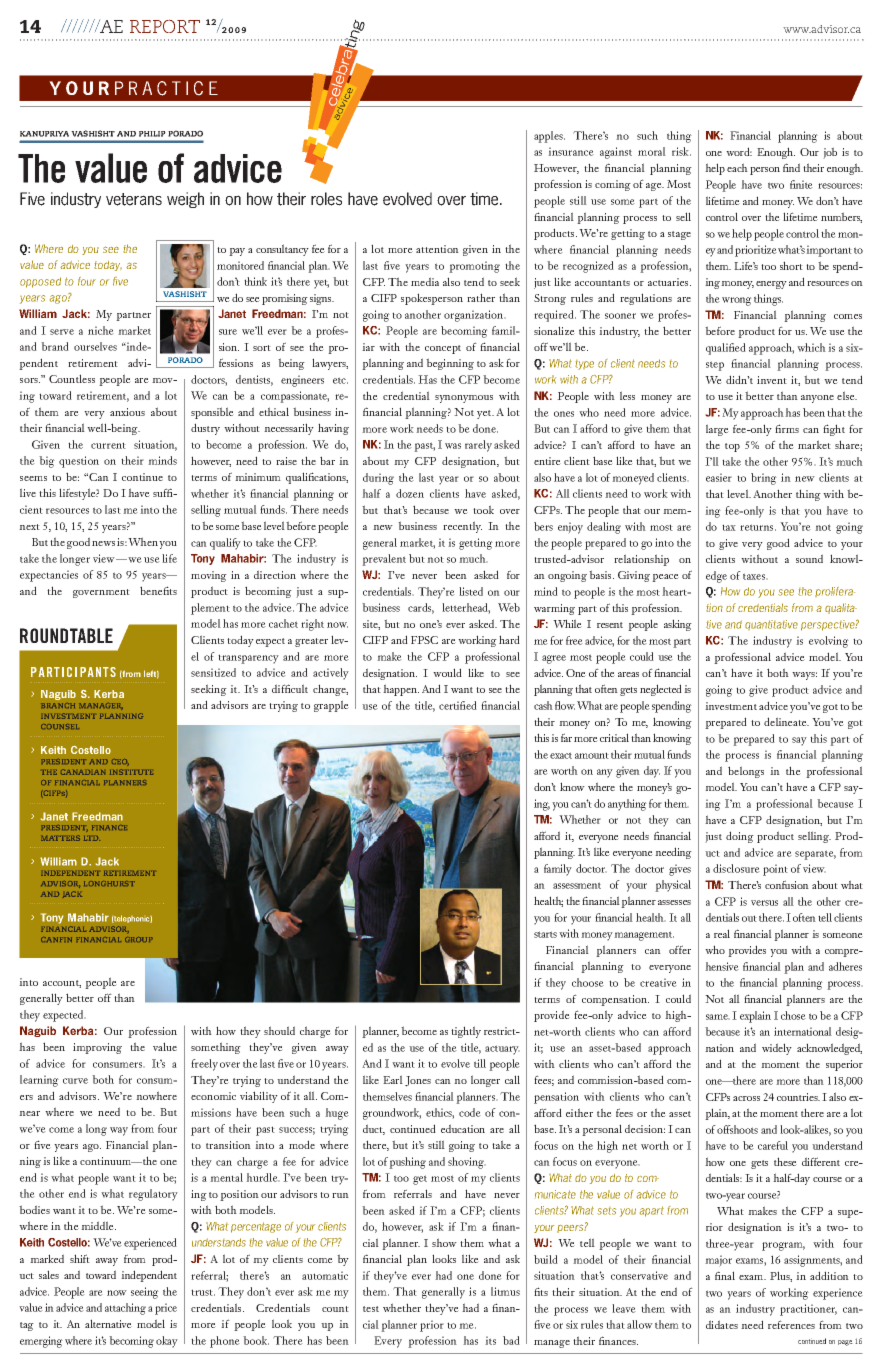 The width and height of the document is (884, 1372). What do you see at coordinates (58, 705) in the document?
I see `branch` at bounding box center [58, 705].
